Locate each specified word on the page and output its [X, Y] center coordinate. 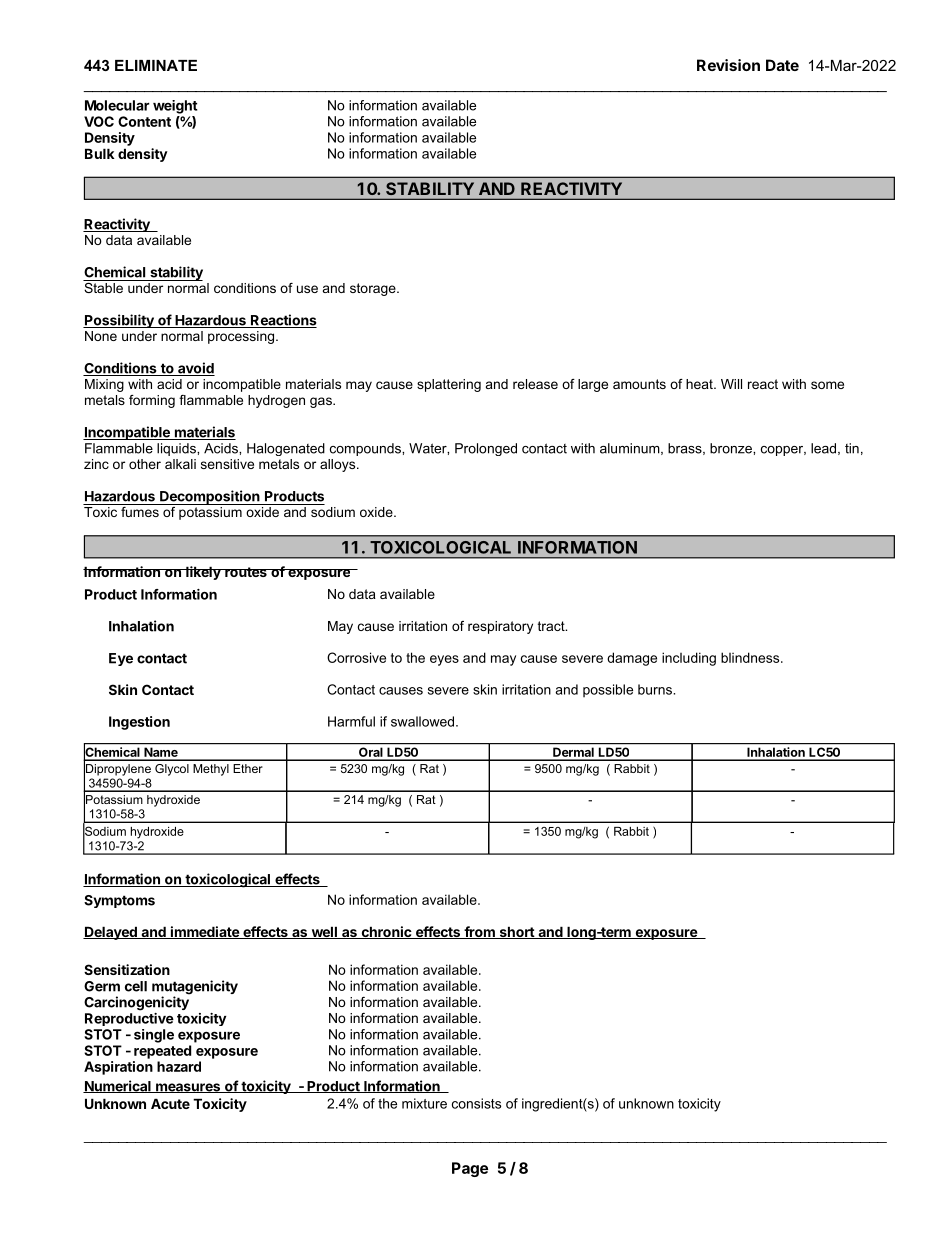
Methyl [211, 770]
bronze [732, 448]
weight [175, 107]
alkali [180, 464]
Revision [728, 65]
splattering [449, 385]
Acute [170, 1103]
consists [476, 1103]
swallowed [424, 721]
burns [656, 689]
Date [782, 65]
